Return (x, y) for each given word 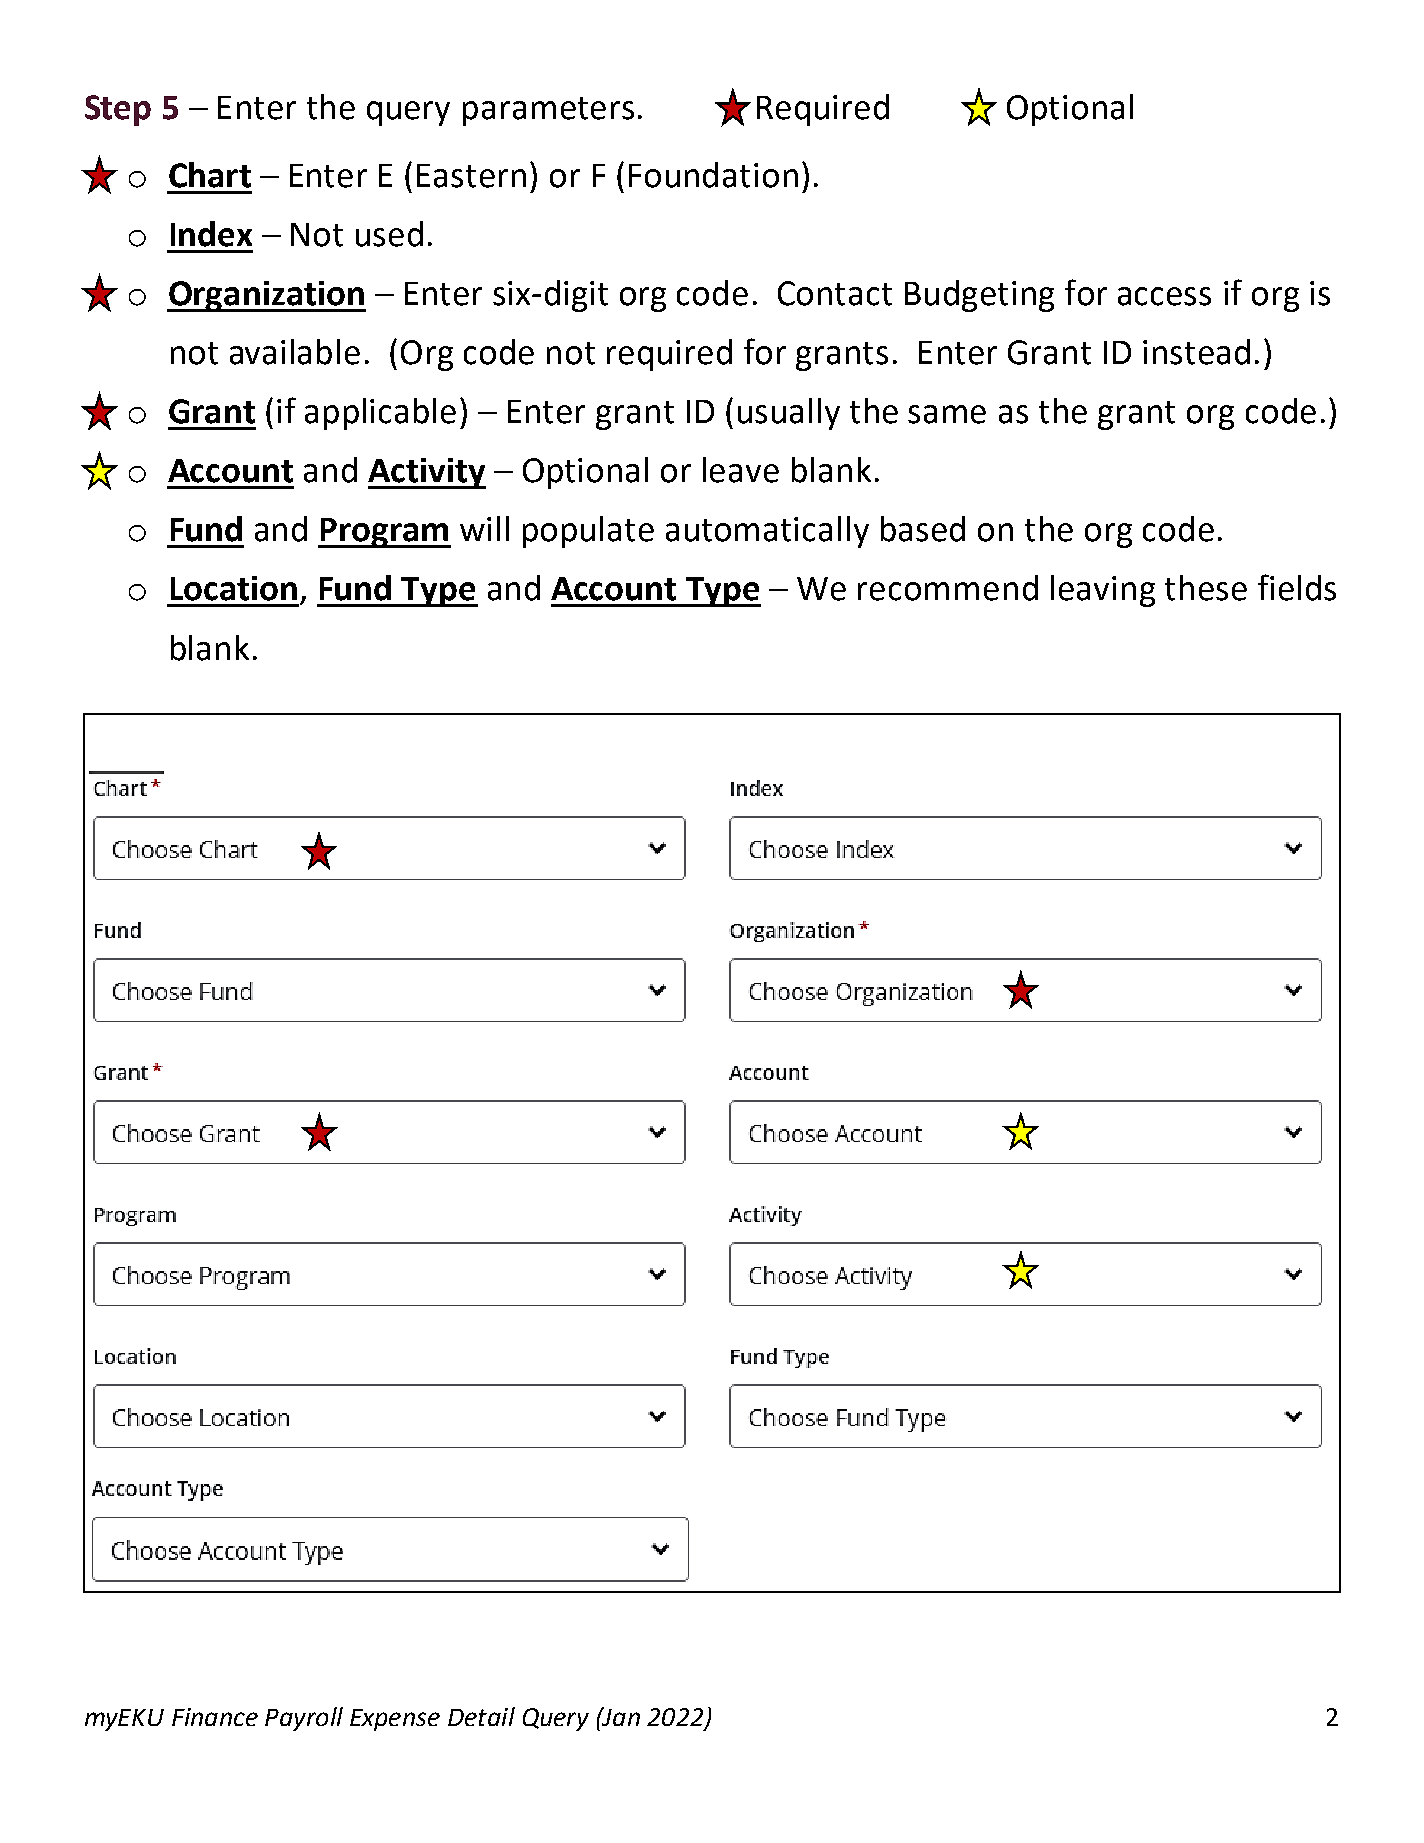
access (1164, 296)
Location (234, 588)
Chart (210, 175)
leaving (1103, 591)
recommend (948, 588)
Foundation (713, 175)
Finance (215, 1717)
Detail (481, 1716)
